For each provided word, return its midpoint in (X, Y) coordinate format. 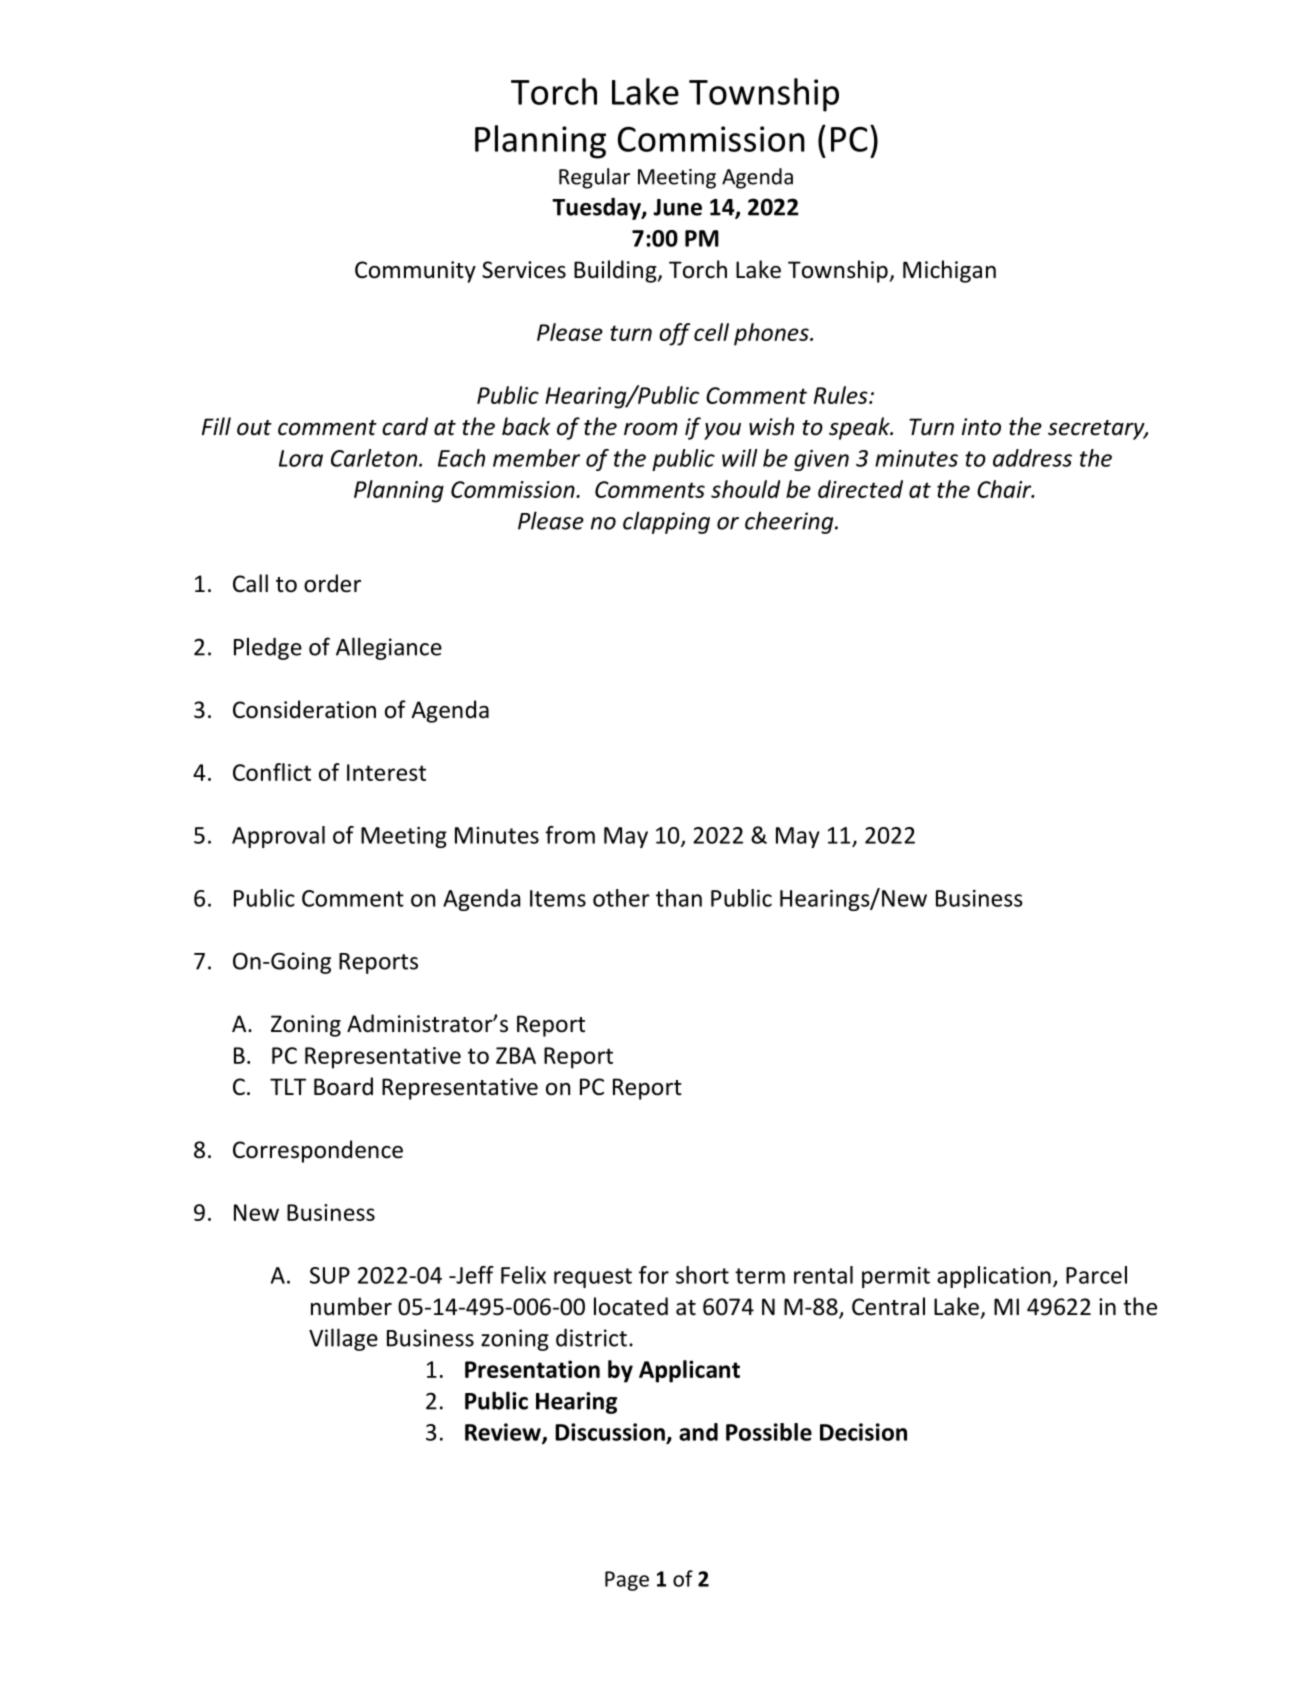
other (621, 898)
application (994, 1277)
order (332, 583)
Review (504, 1433)
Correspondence (318, 1151)
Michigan (949, 271)
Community (415, 272)
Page (627, 1581)
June (677, 207)
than (679, 898)
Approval (278, 837)
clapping (666, 522)
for (654, 1275)
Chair (1005, 489)
